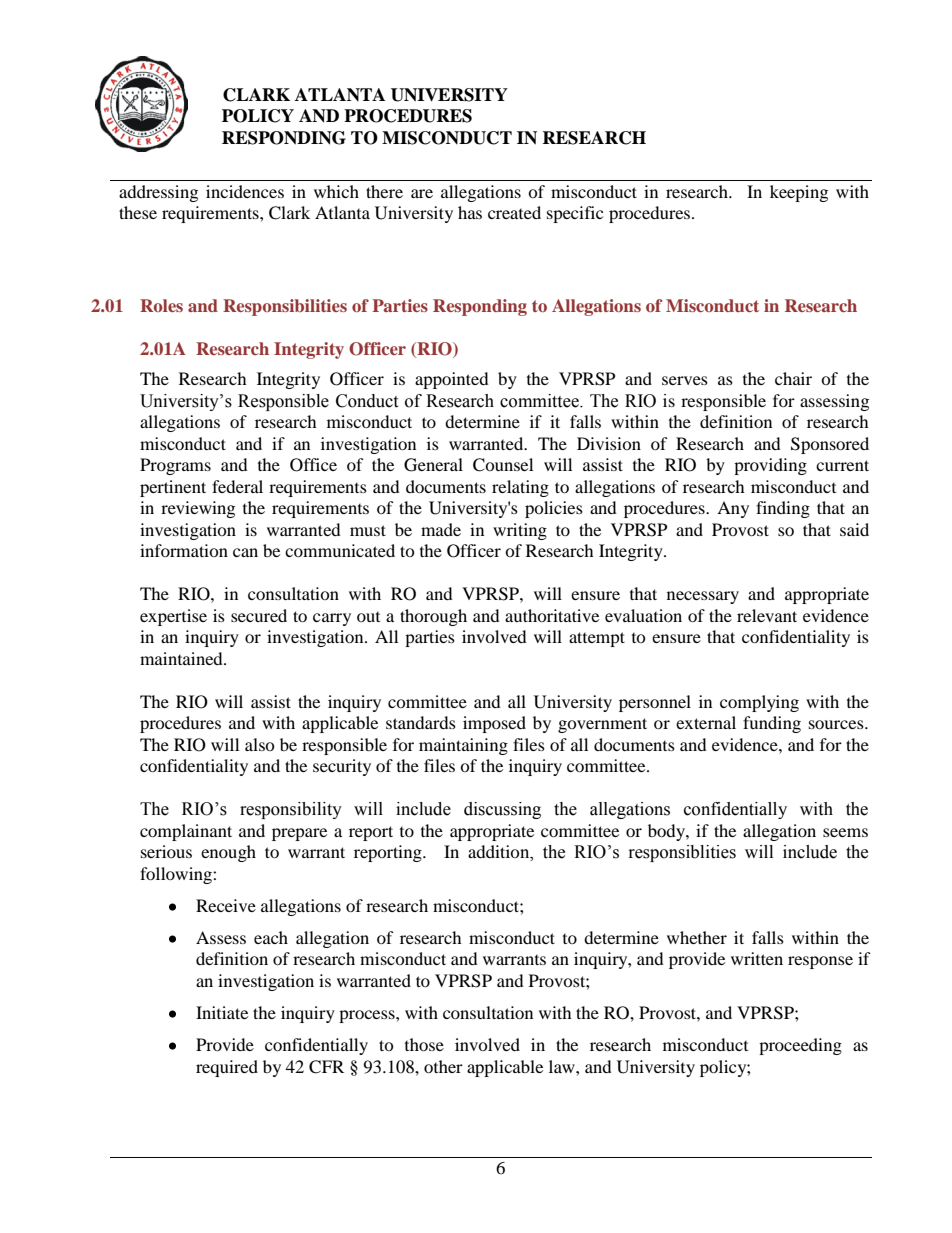  What do you see at coordinates (514, 212) in the screenshot?
I see `created` at bounding box center [514, 212].
